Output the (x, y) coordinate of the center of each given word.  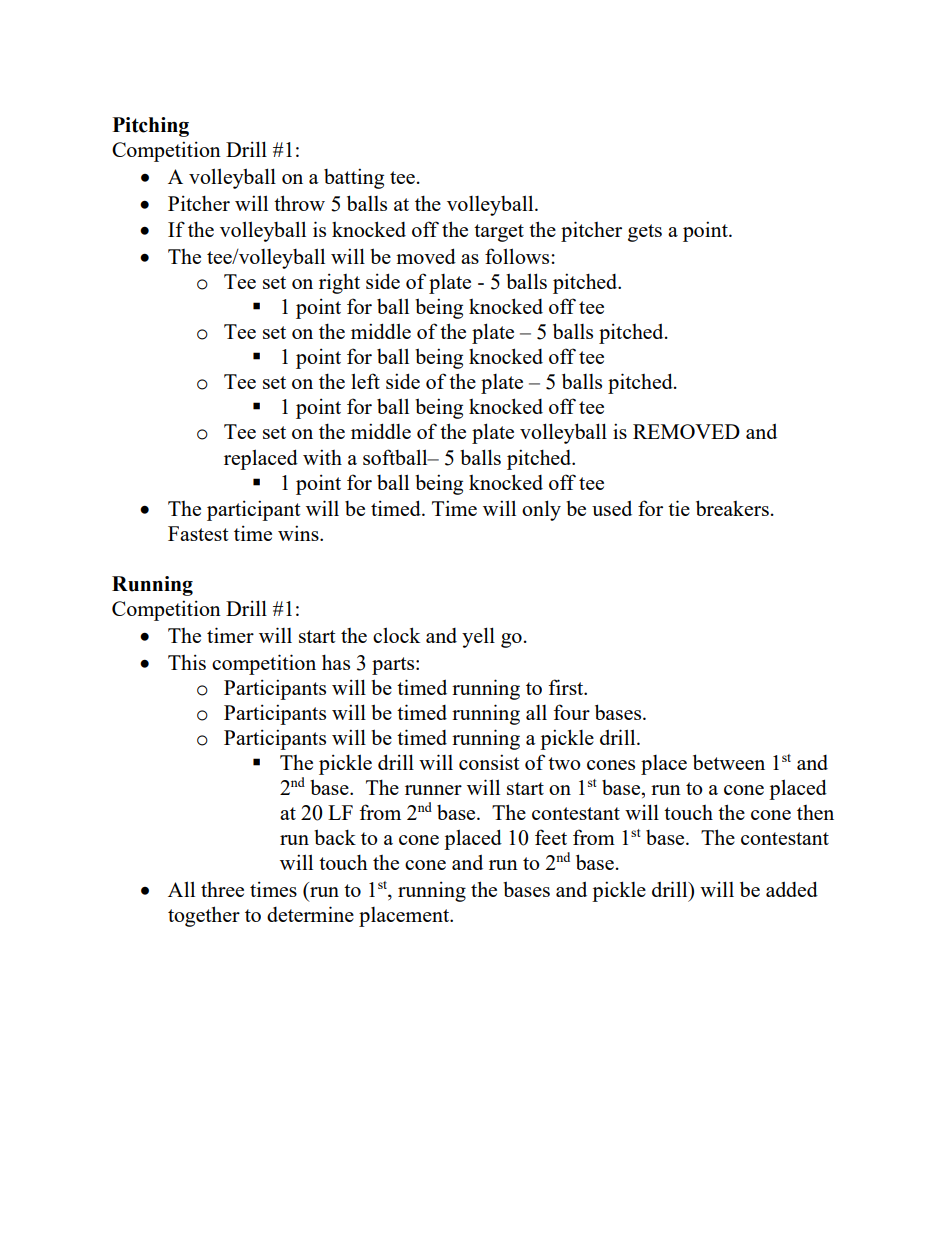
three (222, 889)
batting (354, 178)
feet (551, 837)
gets (645, 233)
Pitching (151, 127)
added (792, 889)
